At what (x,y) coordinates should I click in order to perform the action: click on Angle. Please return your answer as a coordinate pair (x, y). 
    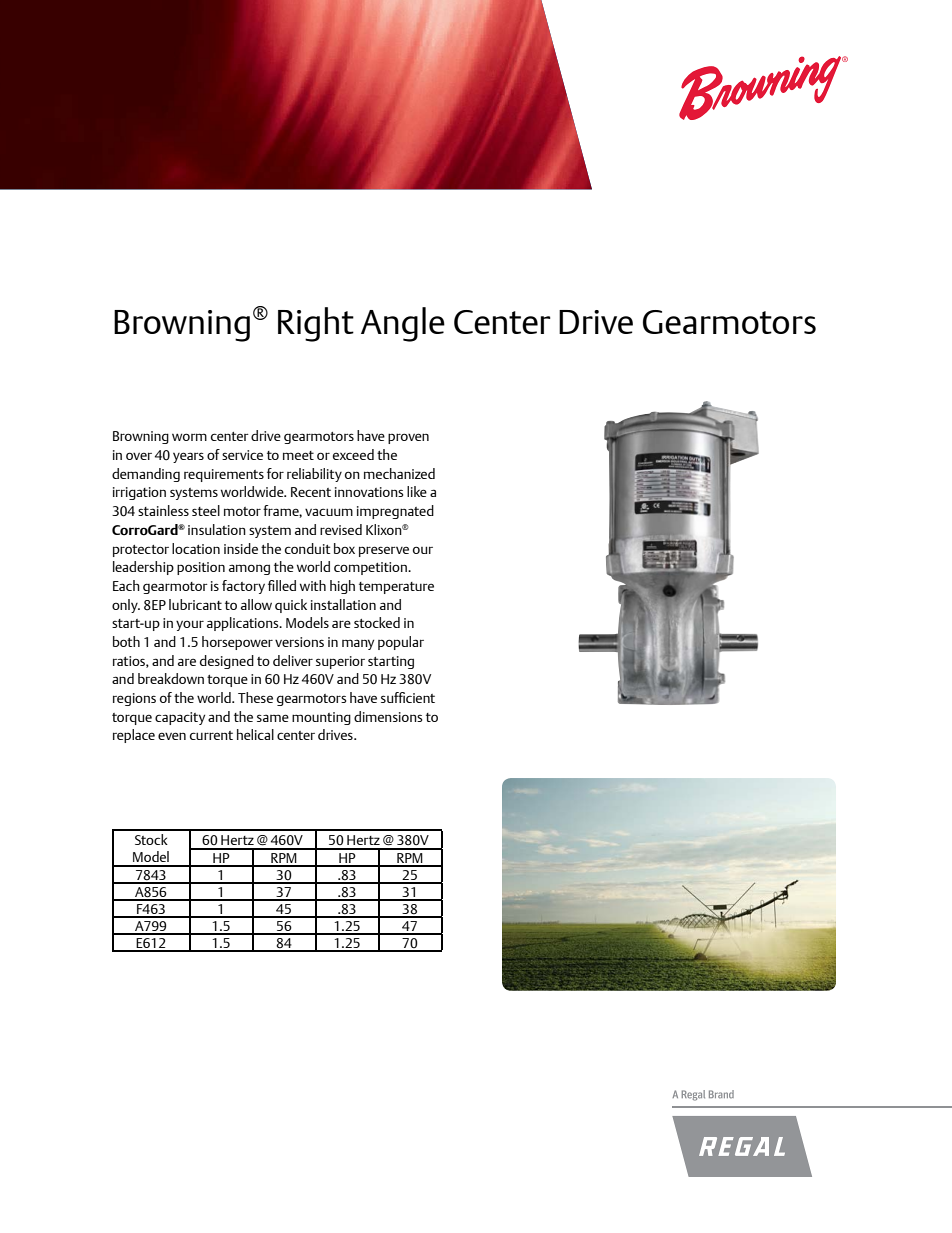
    Looking at the image, I should click on (403, 324).
